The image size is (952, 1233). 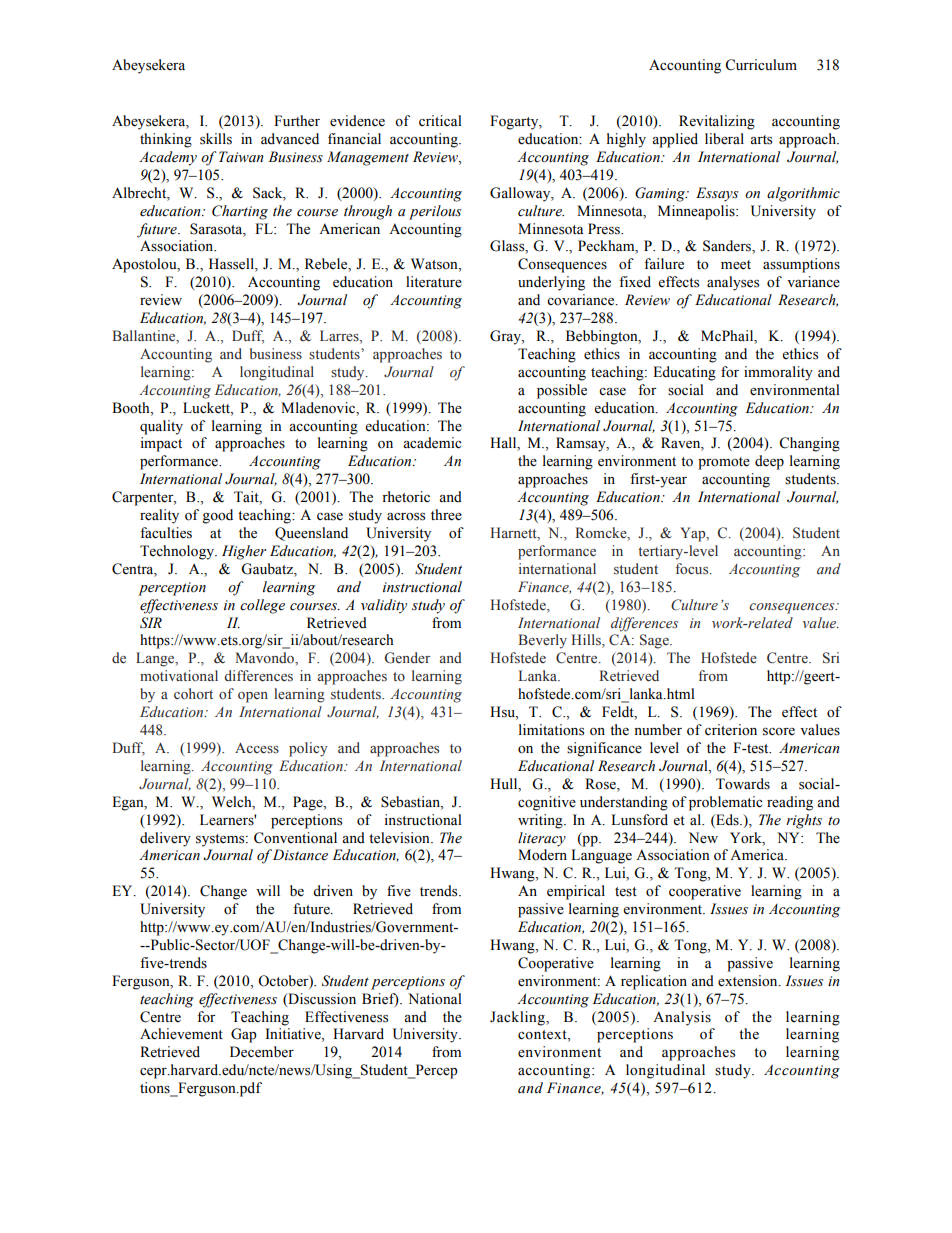 What do you see at coordinates (733, 283) in the page?
I see `analyses` at bounding box center [733, 283].
